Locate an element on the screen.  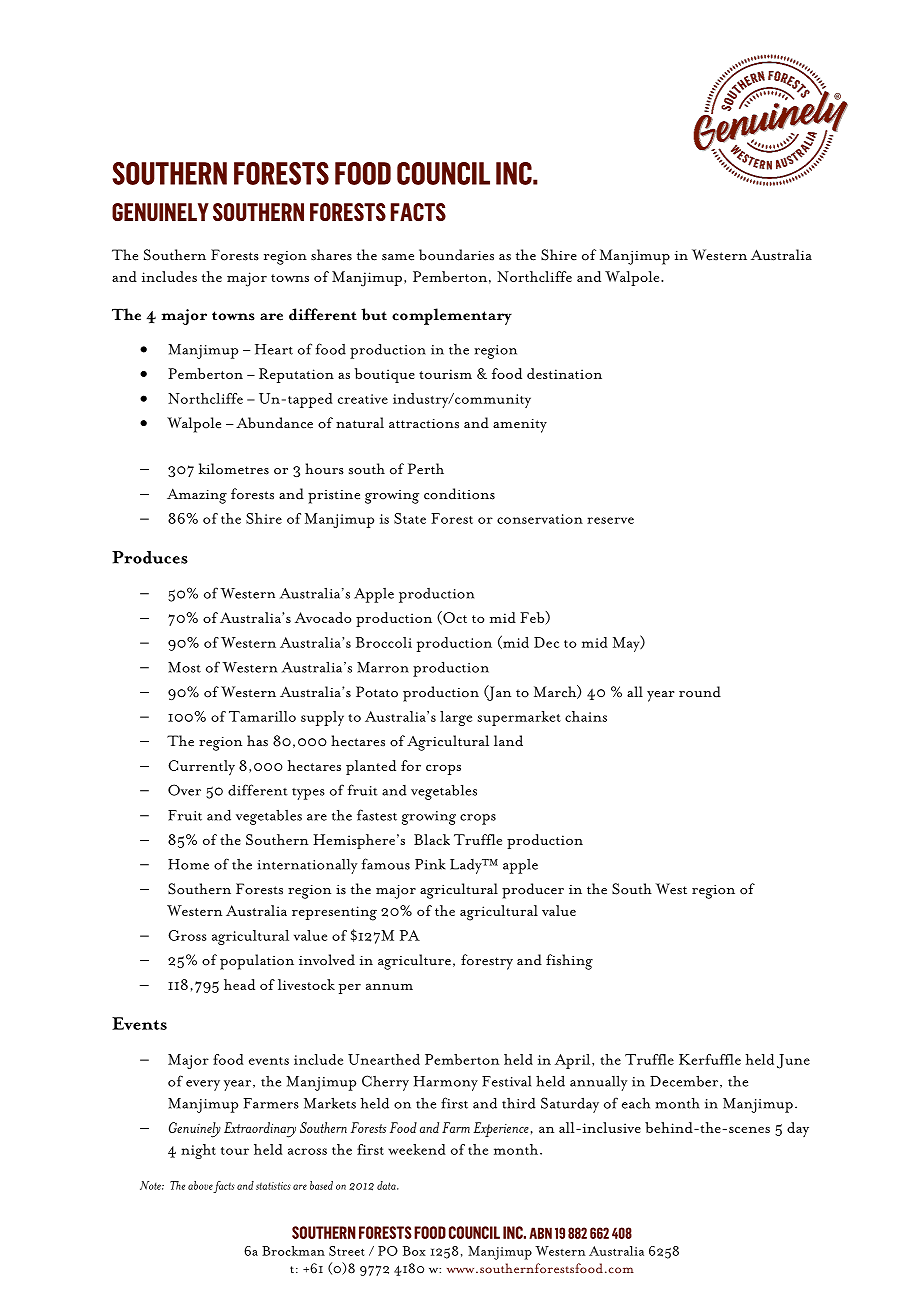
above is located at coordinates (200, 1185).
